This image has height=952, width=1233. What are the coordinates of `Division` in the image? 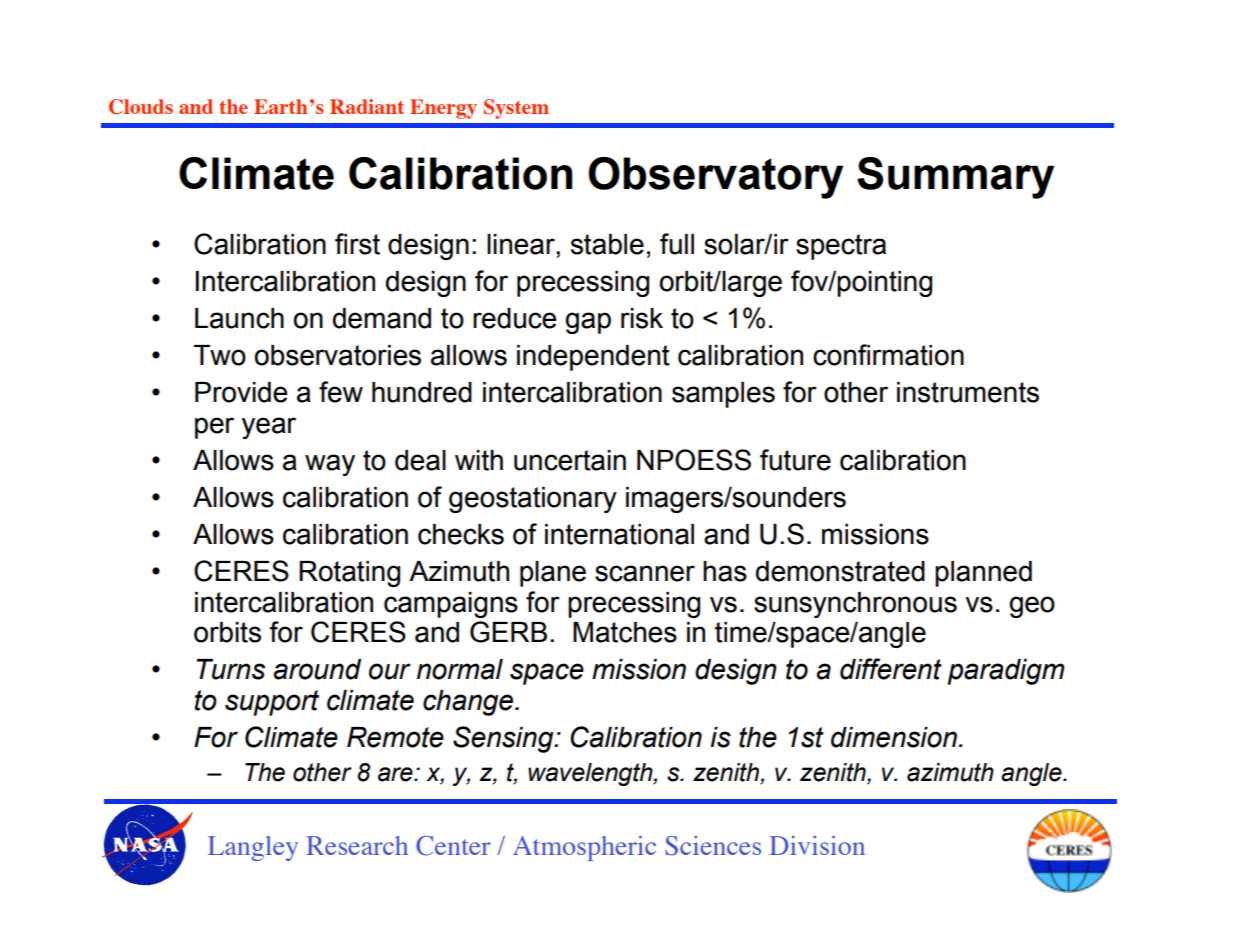 It's located at (817, 845).
